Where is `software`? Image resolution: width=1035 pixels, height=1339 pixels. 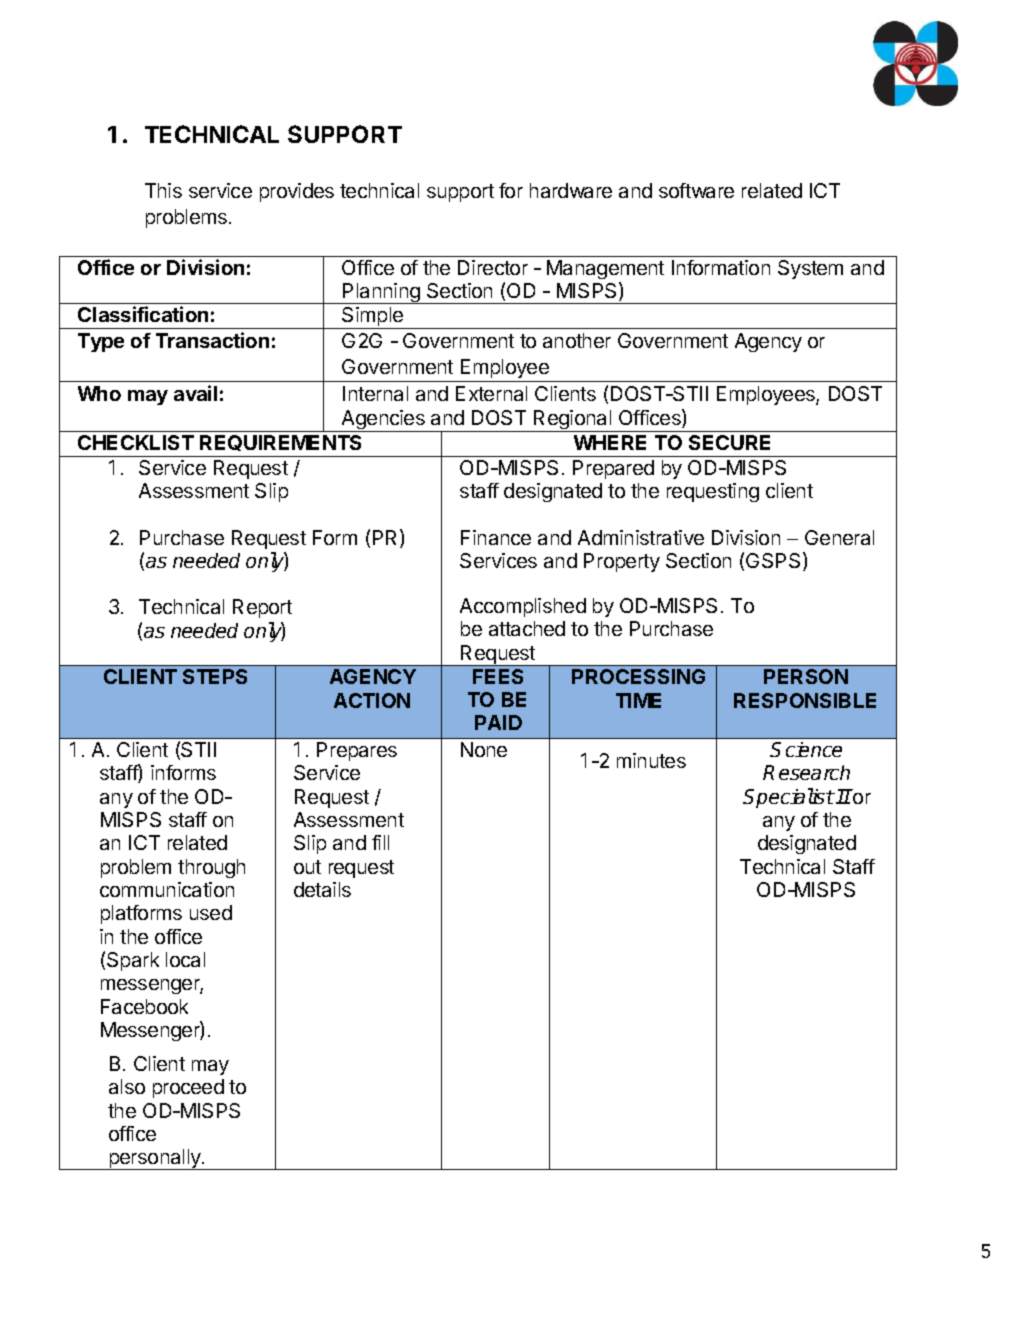 software is located at coordinates (696, 190).
